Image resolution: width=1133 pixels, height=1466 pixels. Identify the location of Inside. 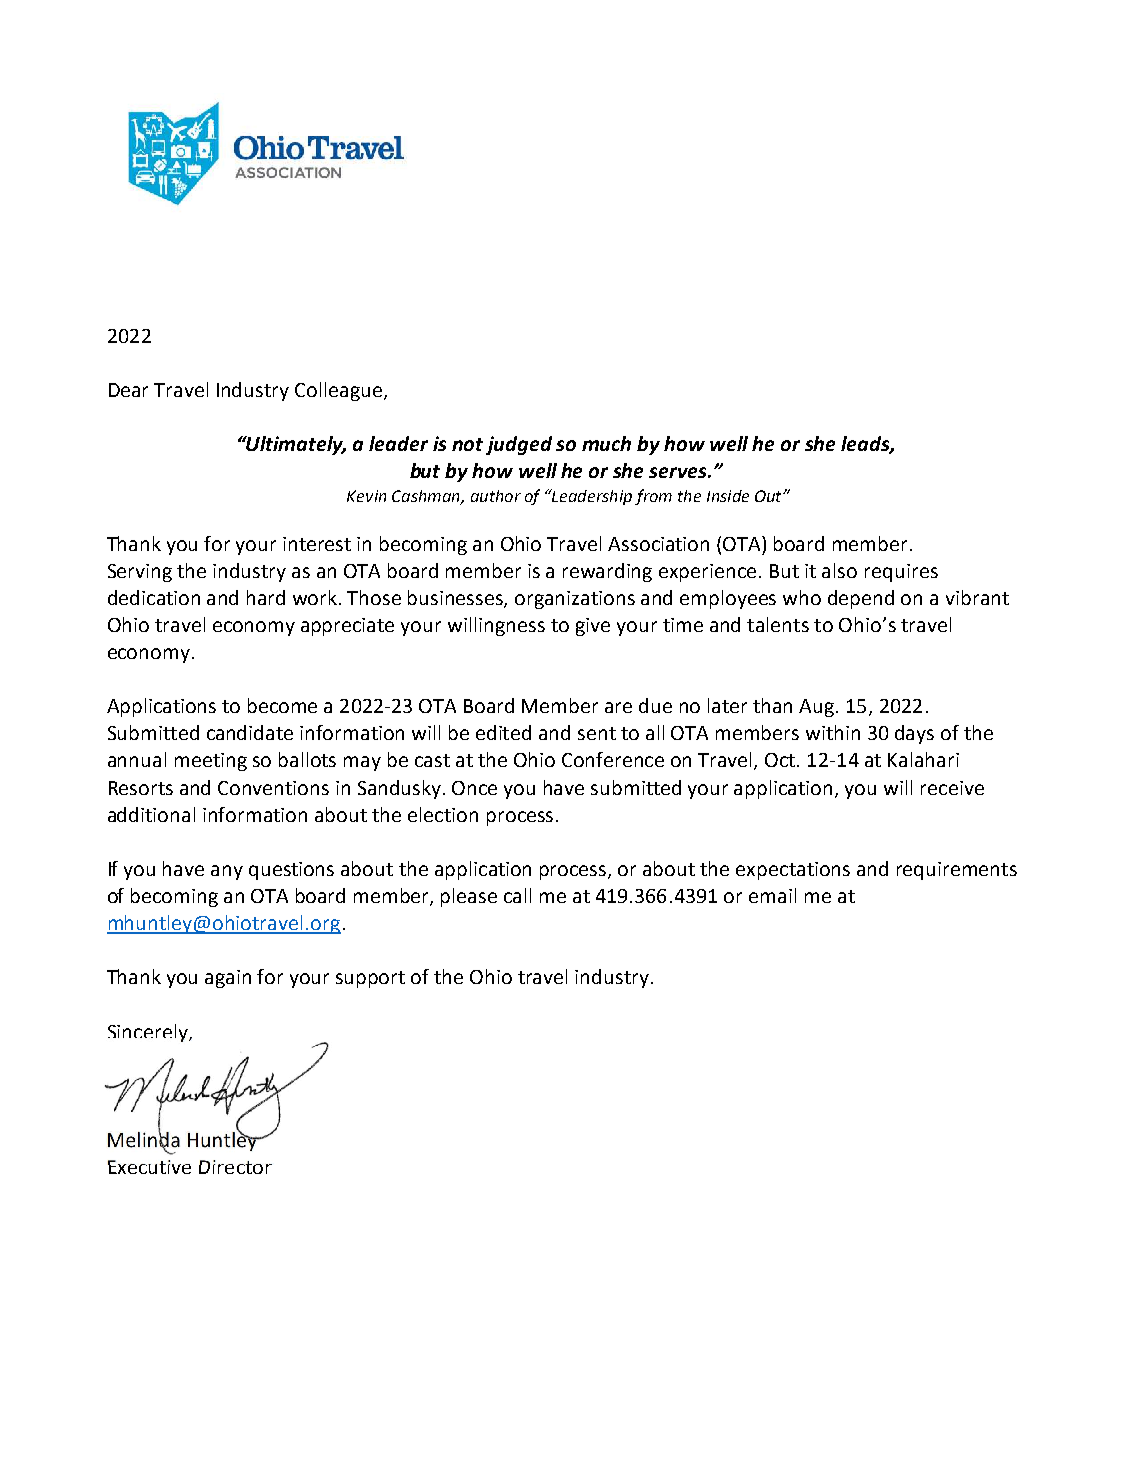
(728, 496).
